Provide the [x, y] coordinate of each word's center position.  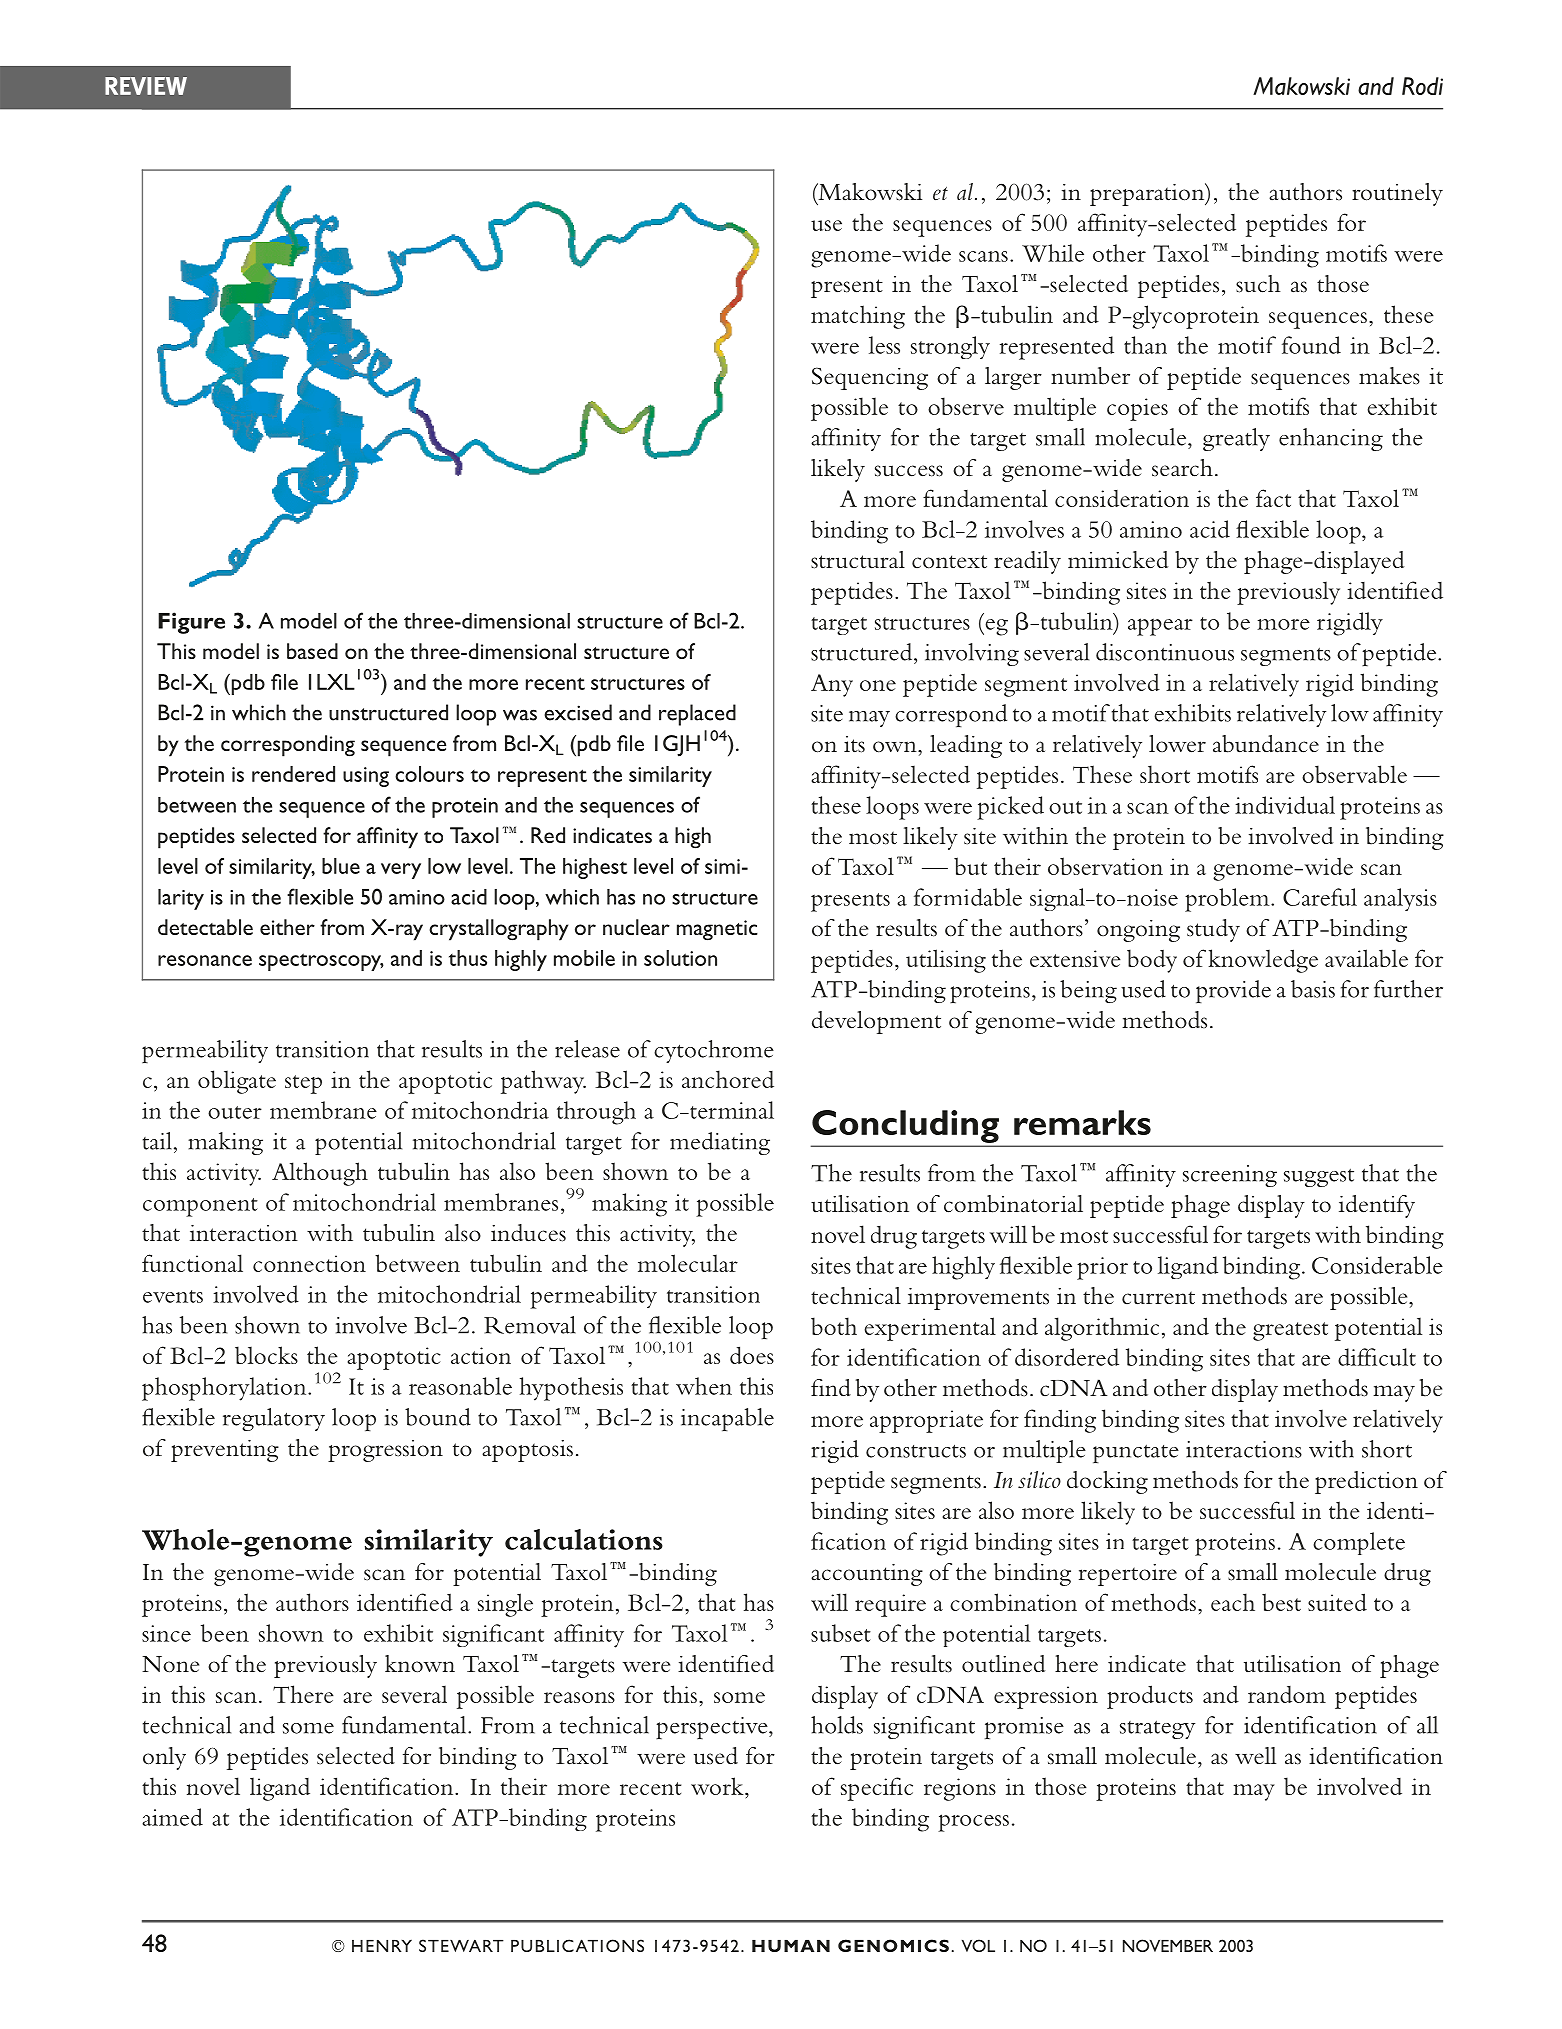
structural [858, 560]
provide [1233, 991]
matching [858, 317]
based [312, 651]
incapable [727, 1419]
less [884, 345]
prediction [1366, 1482]
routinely [1397, 194]
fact [1273, 498]
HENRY [382, 1946]
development [876, 1022]
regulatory [274, 1419]
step [303, 1084]
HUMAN [791, 1946]
